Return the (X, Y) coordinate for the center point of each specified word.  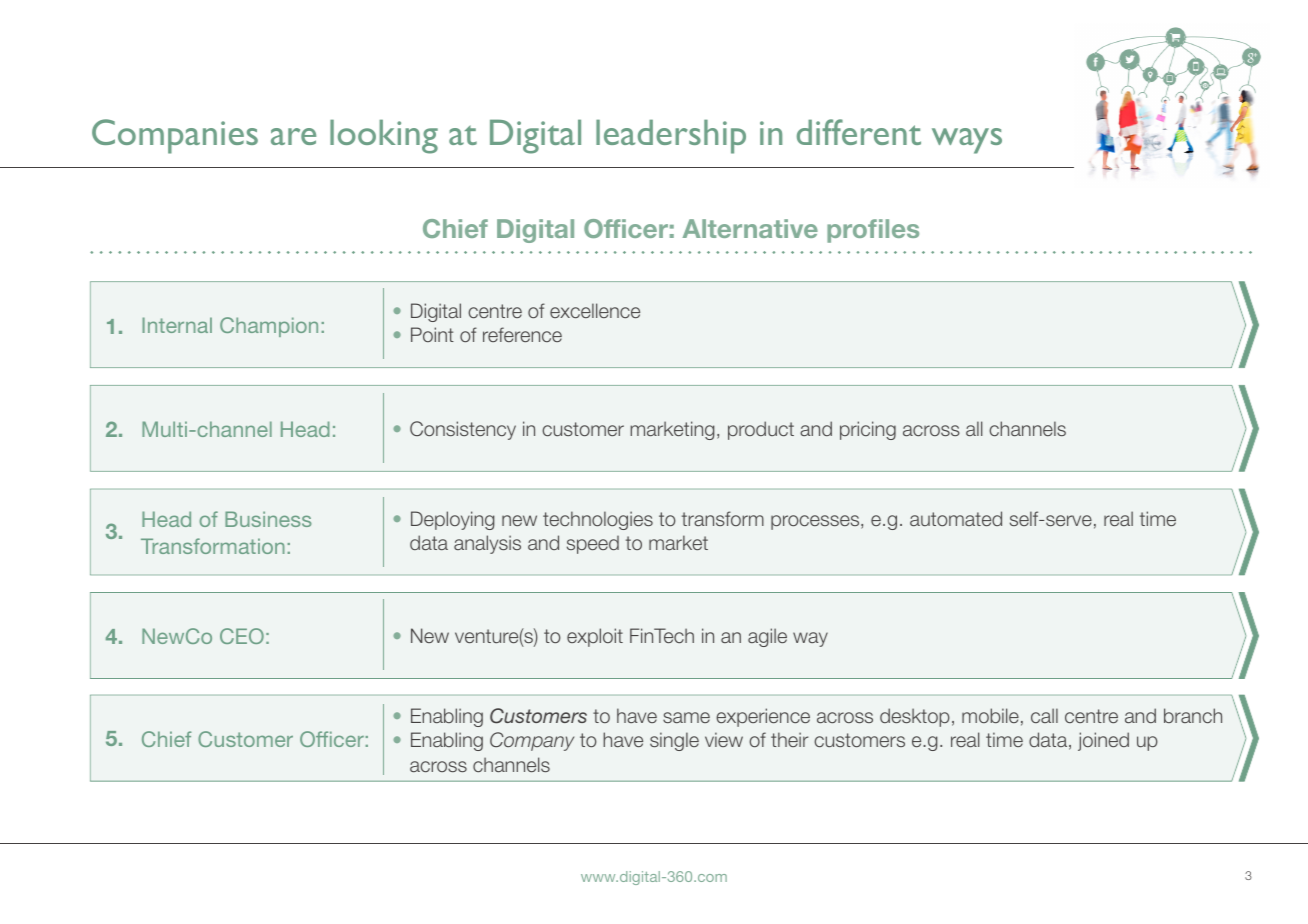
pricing (868, 430)
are (293, 136)
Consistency (463, 430)
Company (532, 741)
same (686, 717)
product (761, 430)
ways (967, 141)
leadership (671, 136)
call (1044, 715)
